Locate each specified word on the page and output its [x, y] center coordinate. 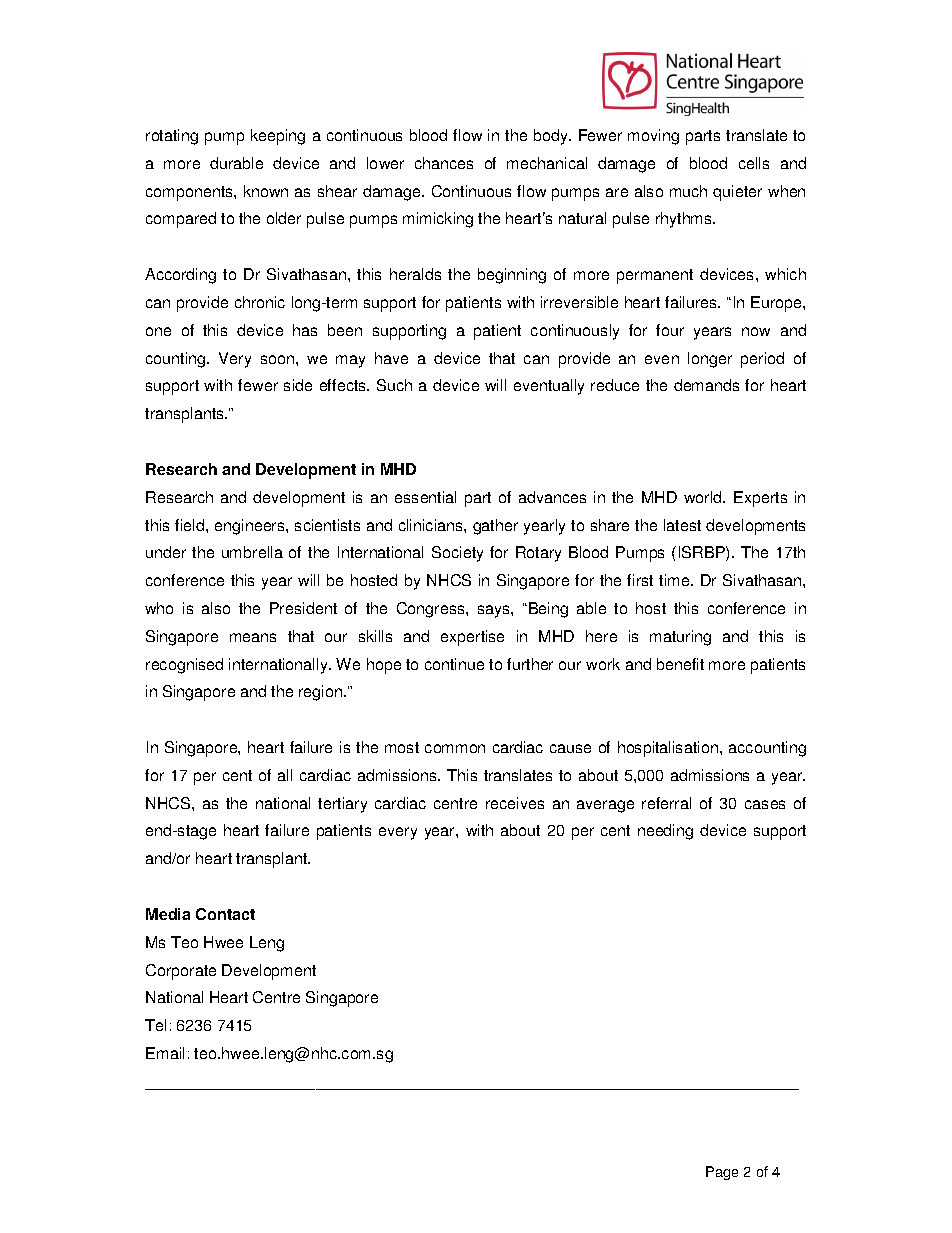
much [688, 191]
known [266, 191]
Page [722, 1173]
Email [165, 1053]
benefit [680, 664]
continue [454, 664]
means [253, 637]
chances [444, 163]
